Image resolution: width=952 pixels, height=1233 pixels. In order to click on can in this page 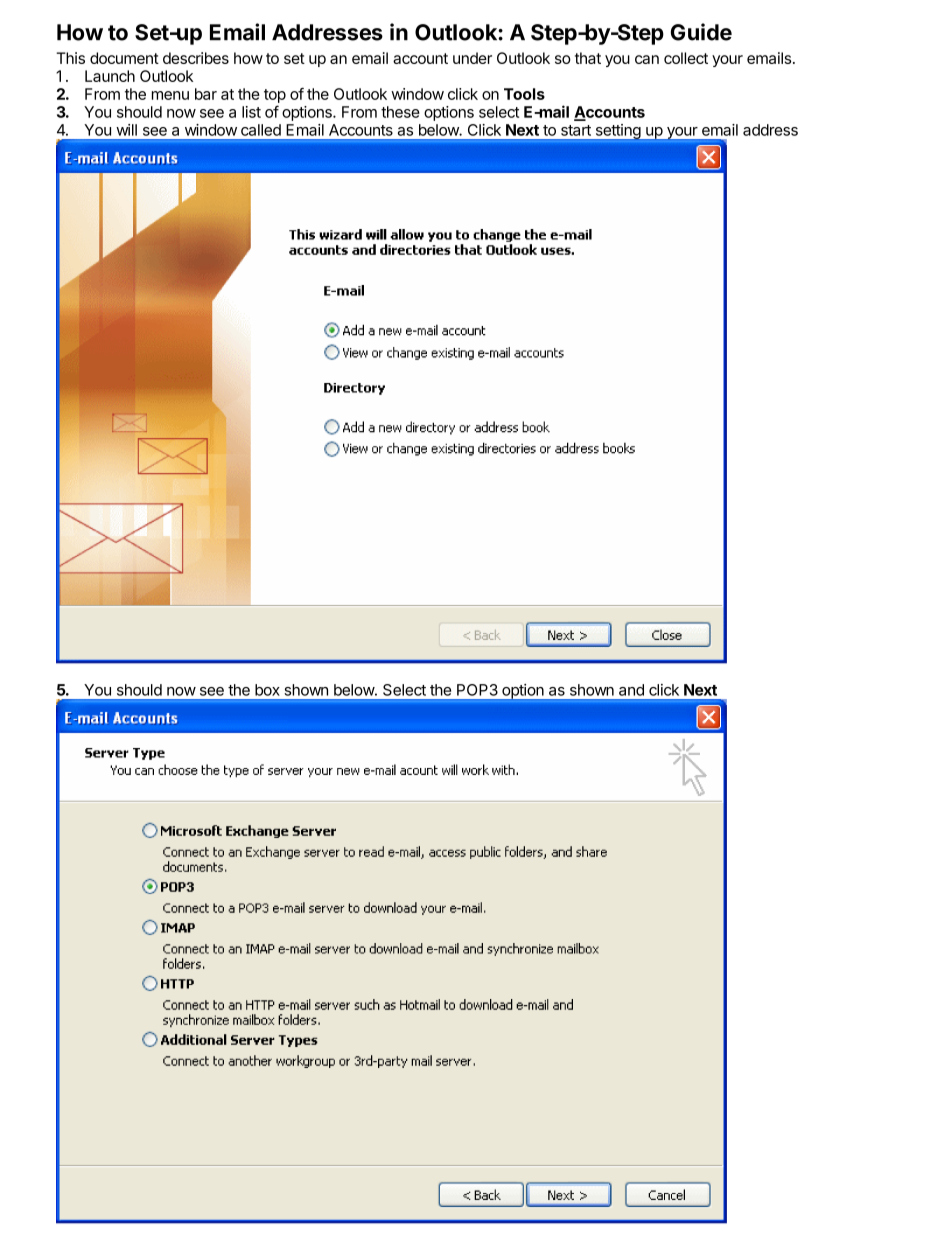, I will do `click(647, 59)`.
